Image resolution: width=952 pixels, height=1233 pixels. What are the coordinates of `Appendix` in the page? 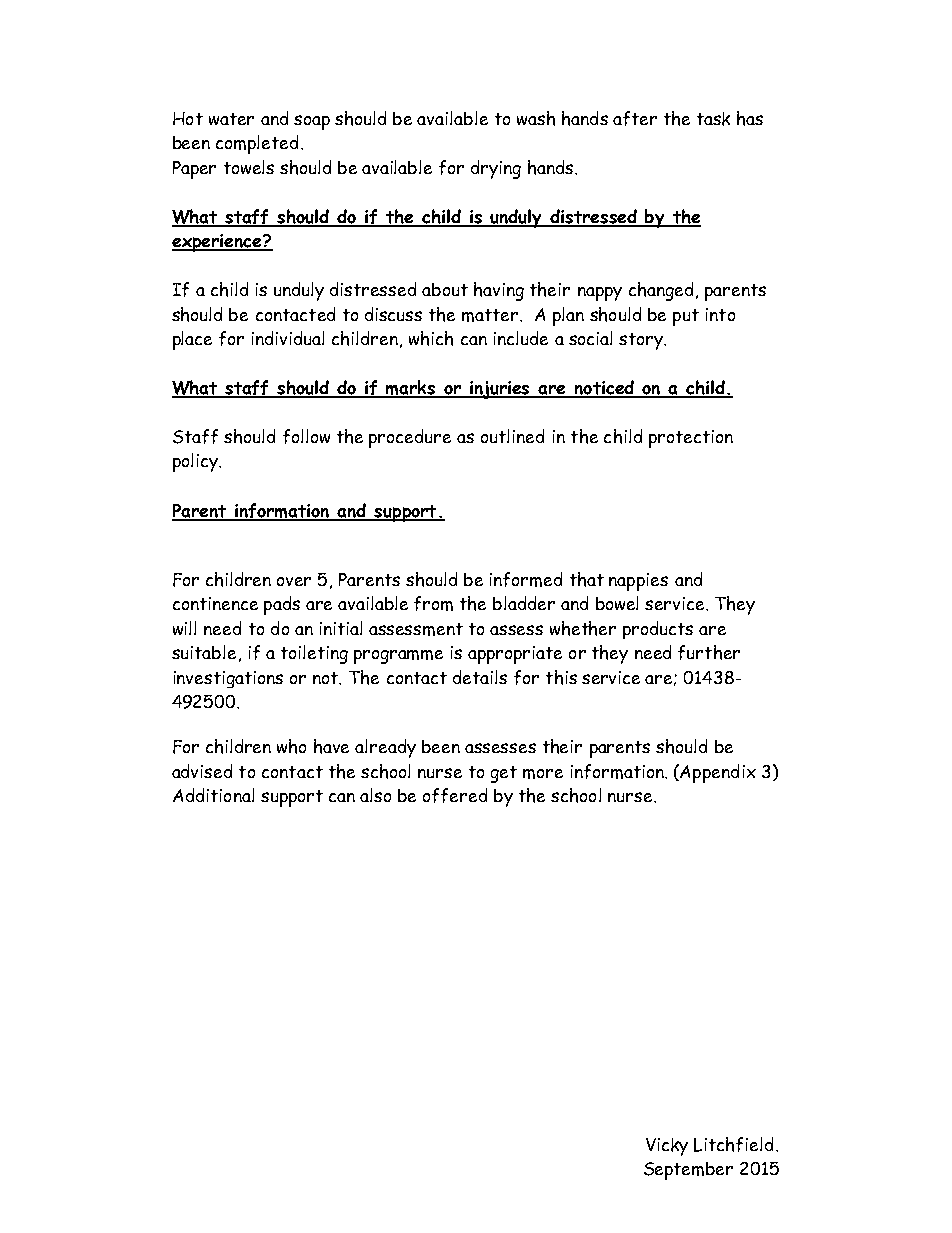 It's located at (717, 773).
